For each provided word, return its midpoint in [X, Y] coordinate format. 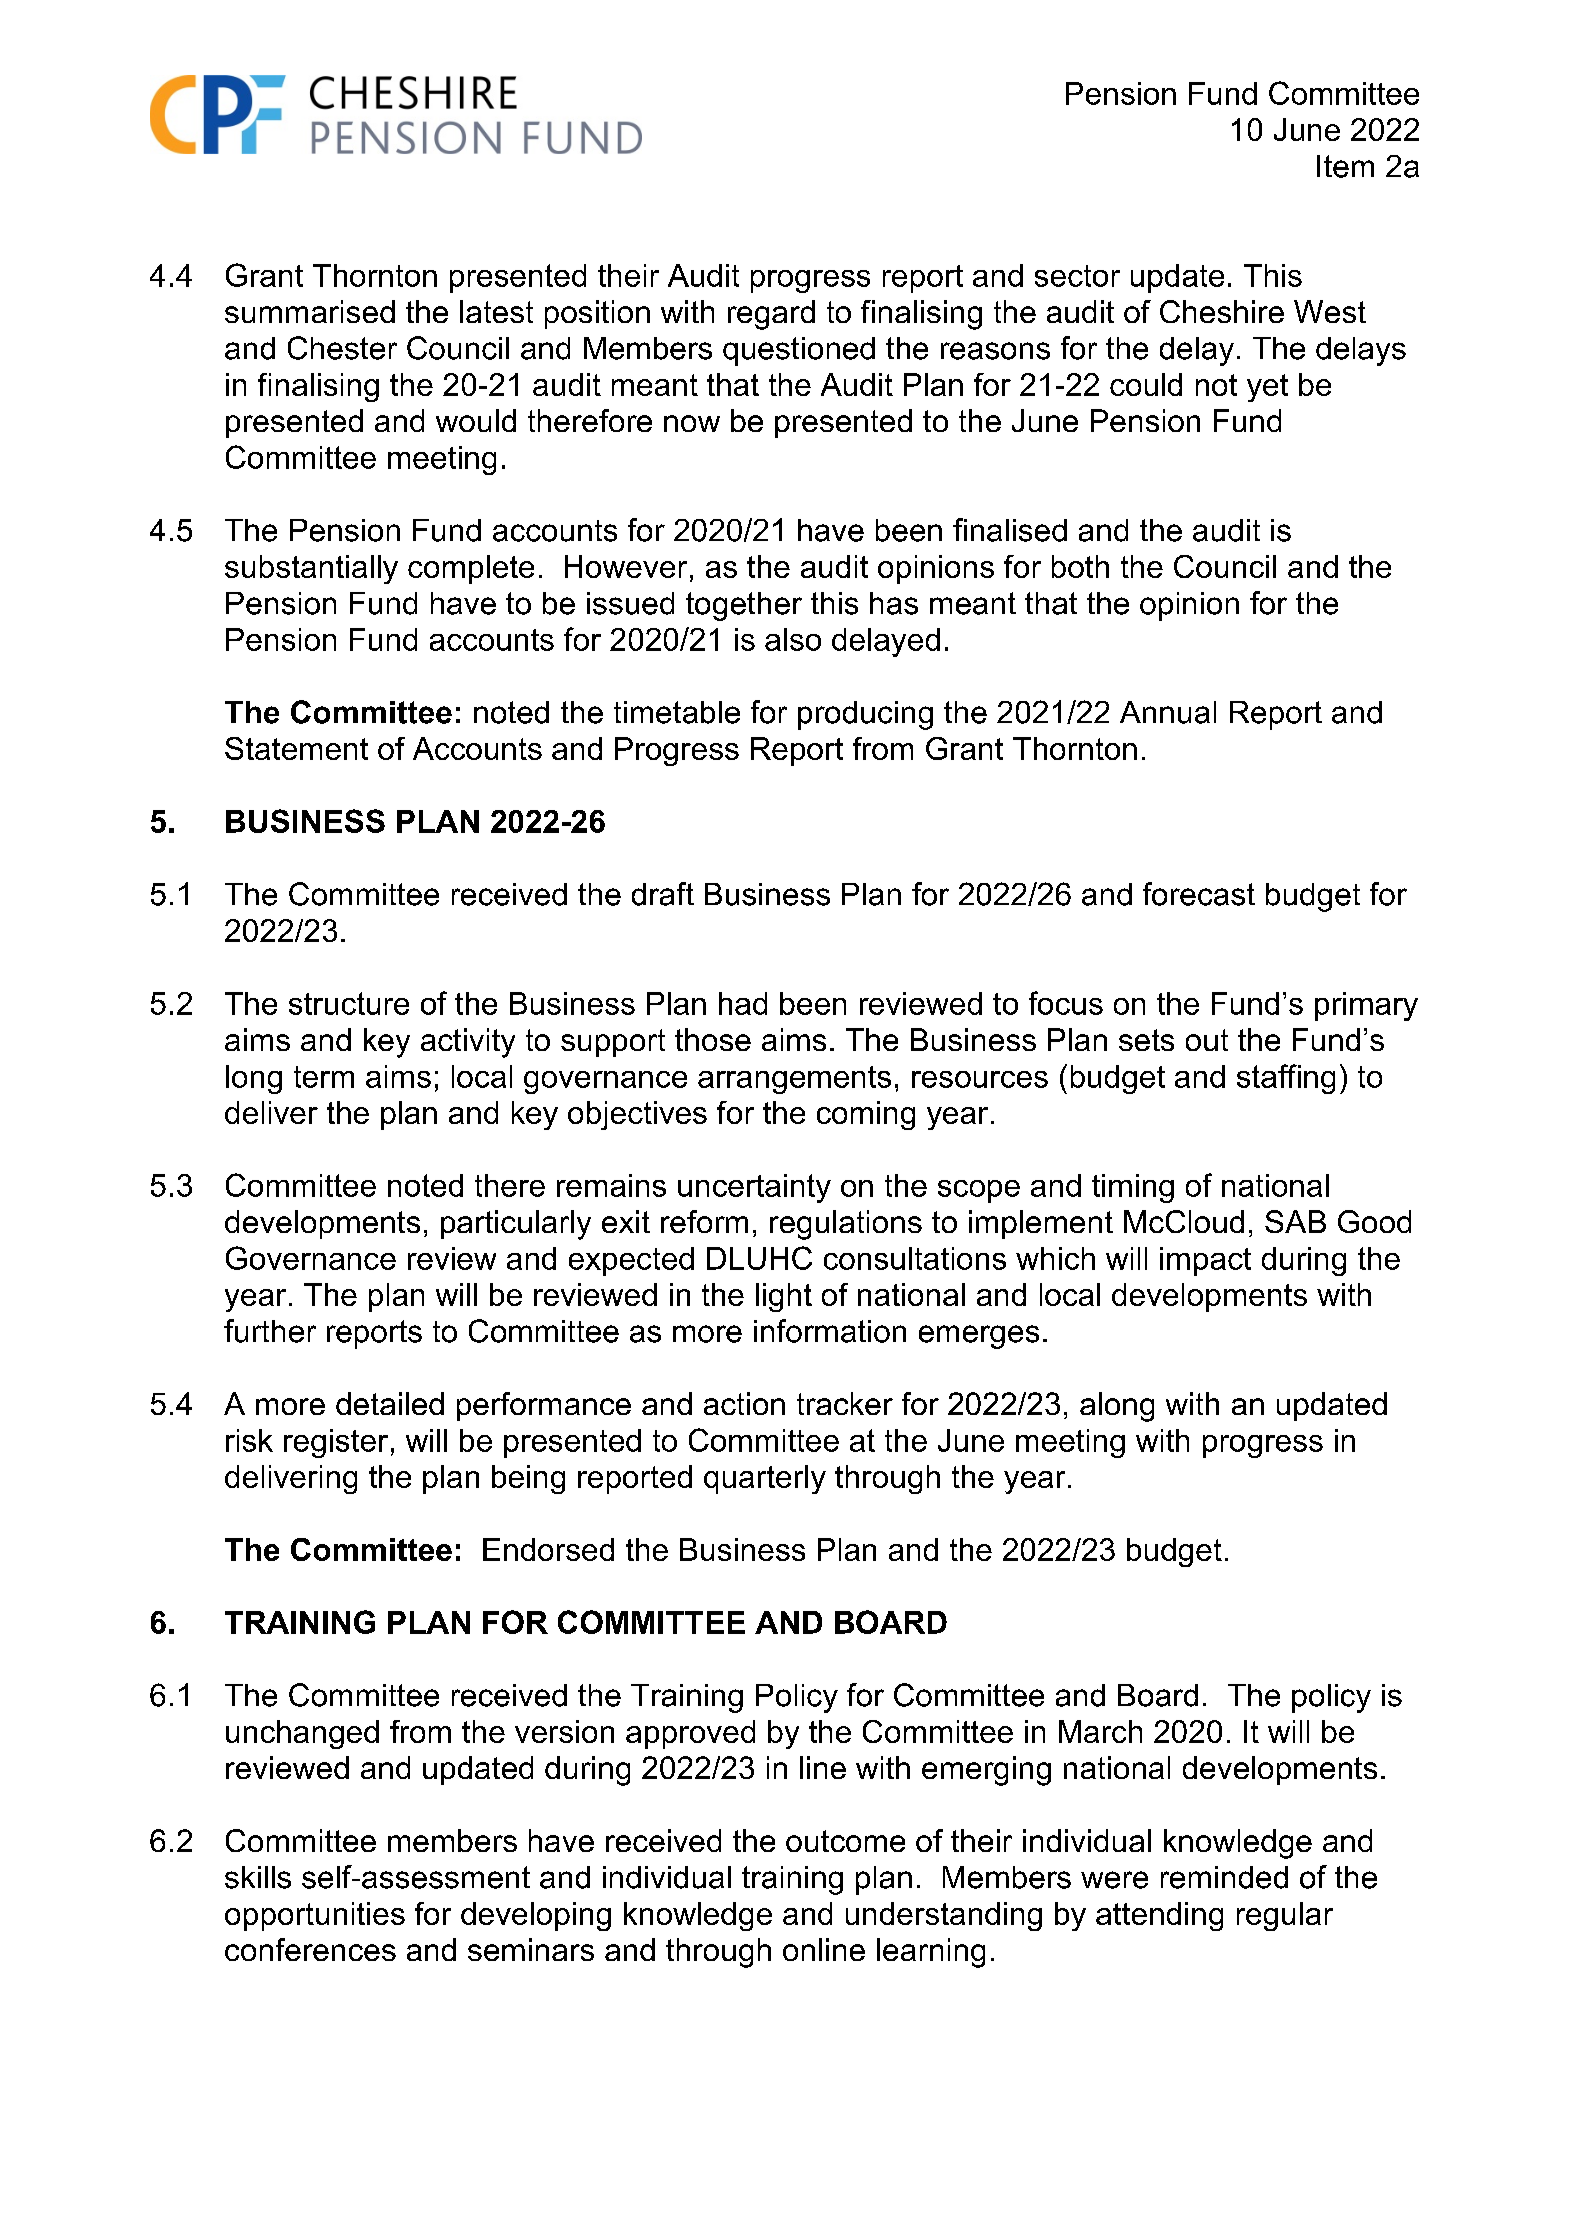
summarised [310, 311]
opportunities [315, 1916]
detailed [390, 1403]
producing [865, 715]
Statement [296, 748]
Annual [1168, 712]
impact [1205, 1261]
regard [771, 315]
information [830, 1331]
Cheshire [1222, 311]
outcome [845, 1841]
